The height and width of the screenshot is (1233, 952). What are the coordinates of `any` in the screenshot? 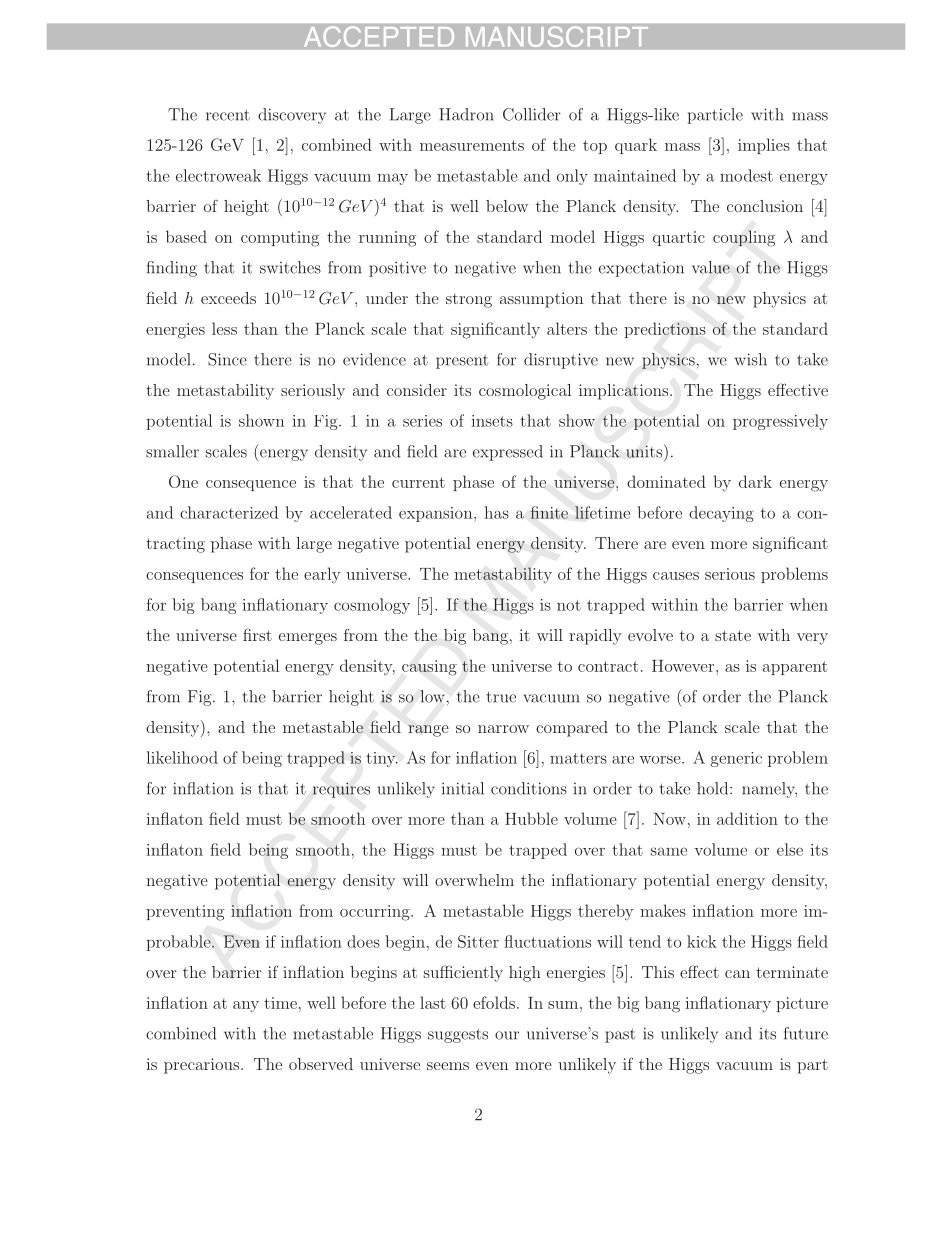 It's located at (246, 1007).
